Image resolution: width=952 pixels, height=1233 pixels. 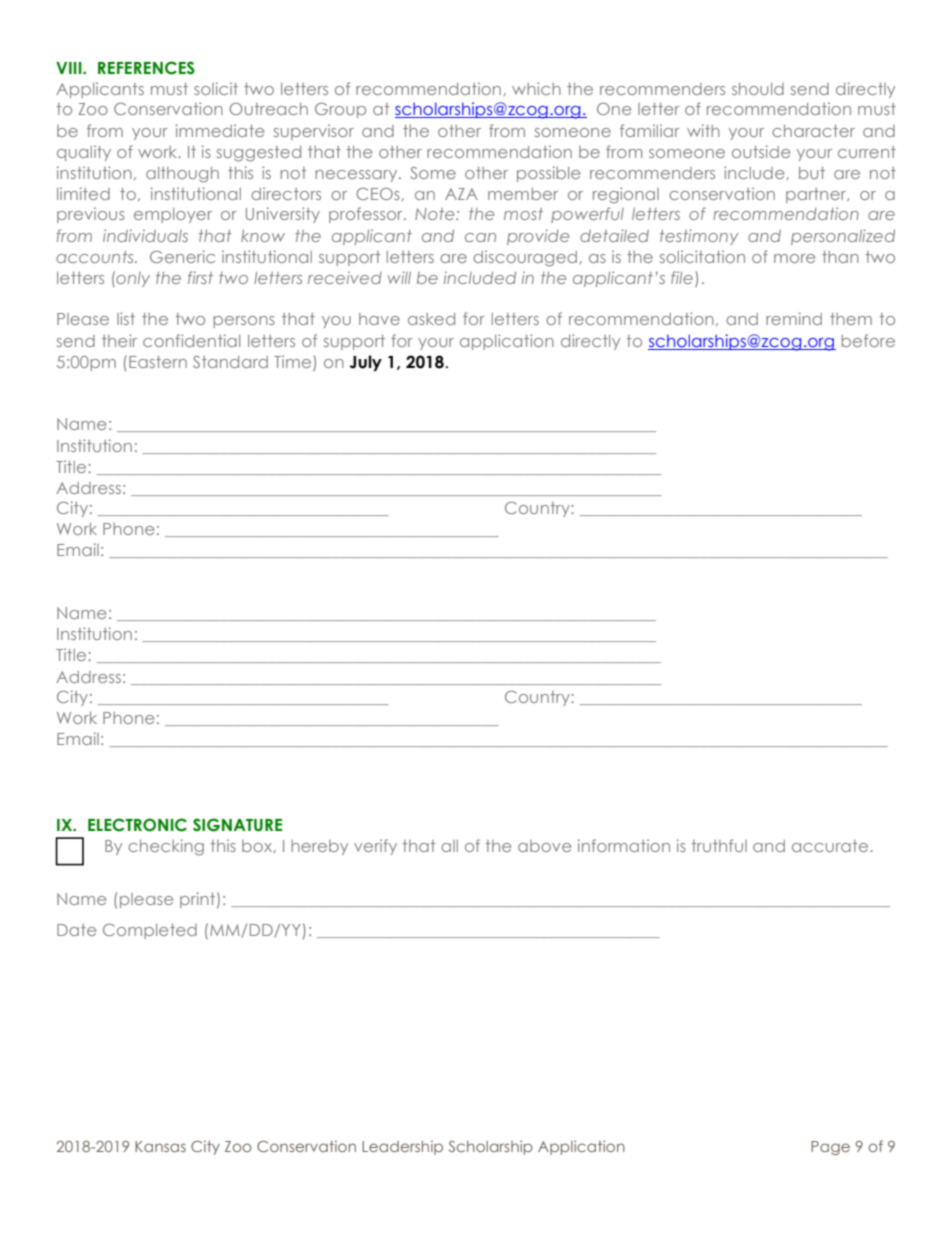 I want to click on should, so click(x=758, y=89).
